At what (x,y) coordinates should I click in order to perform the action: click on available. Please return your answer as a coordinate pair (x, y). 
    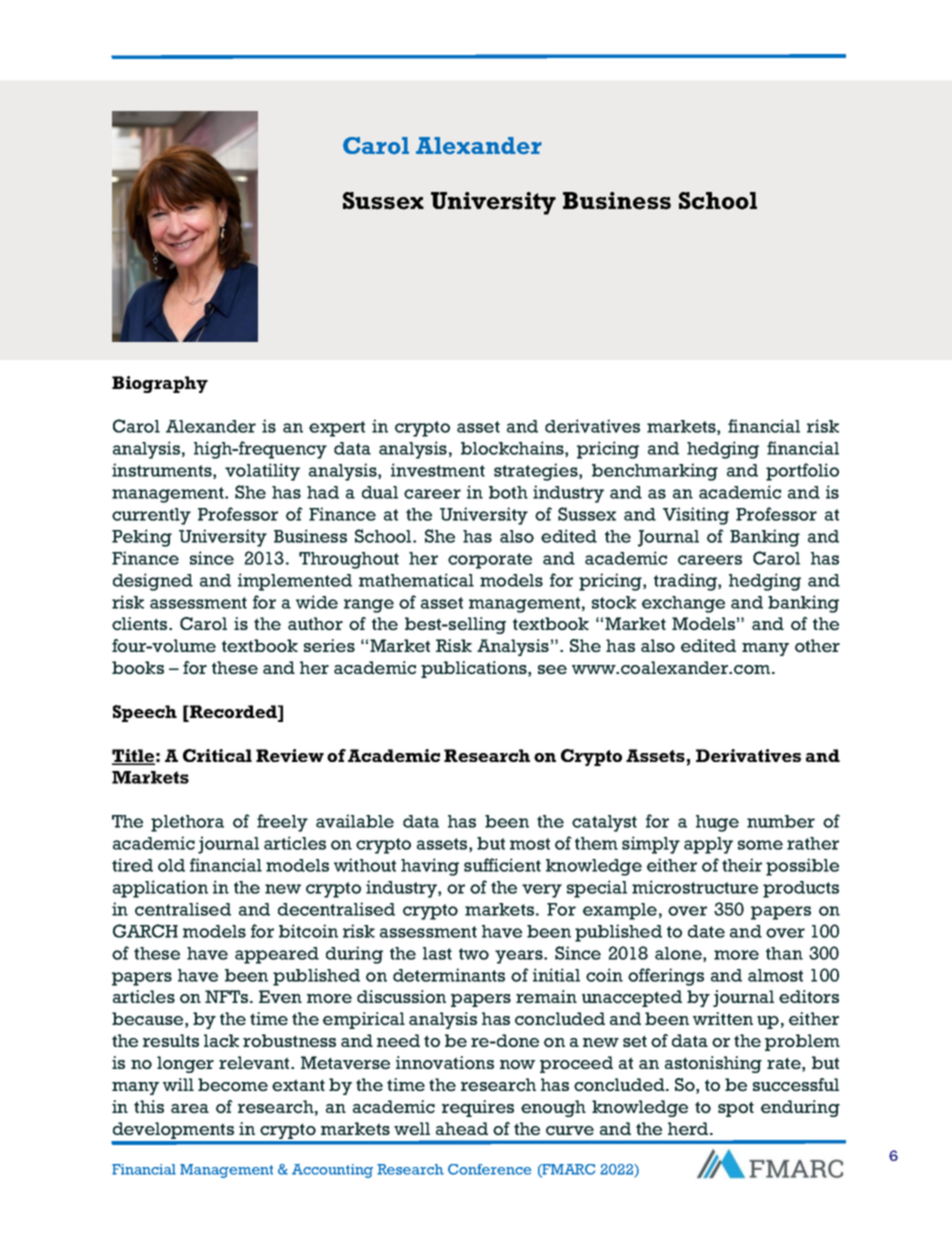
    Looking at the image, I should click on (355, 821).
